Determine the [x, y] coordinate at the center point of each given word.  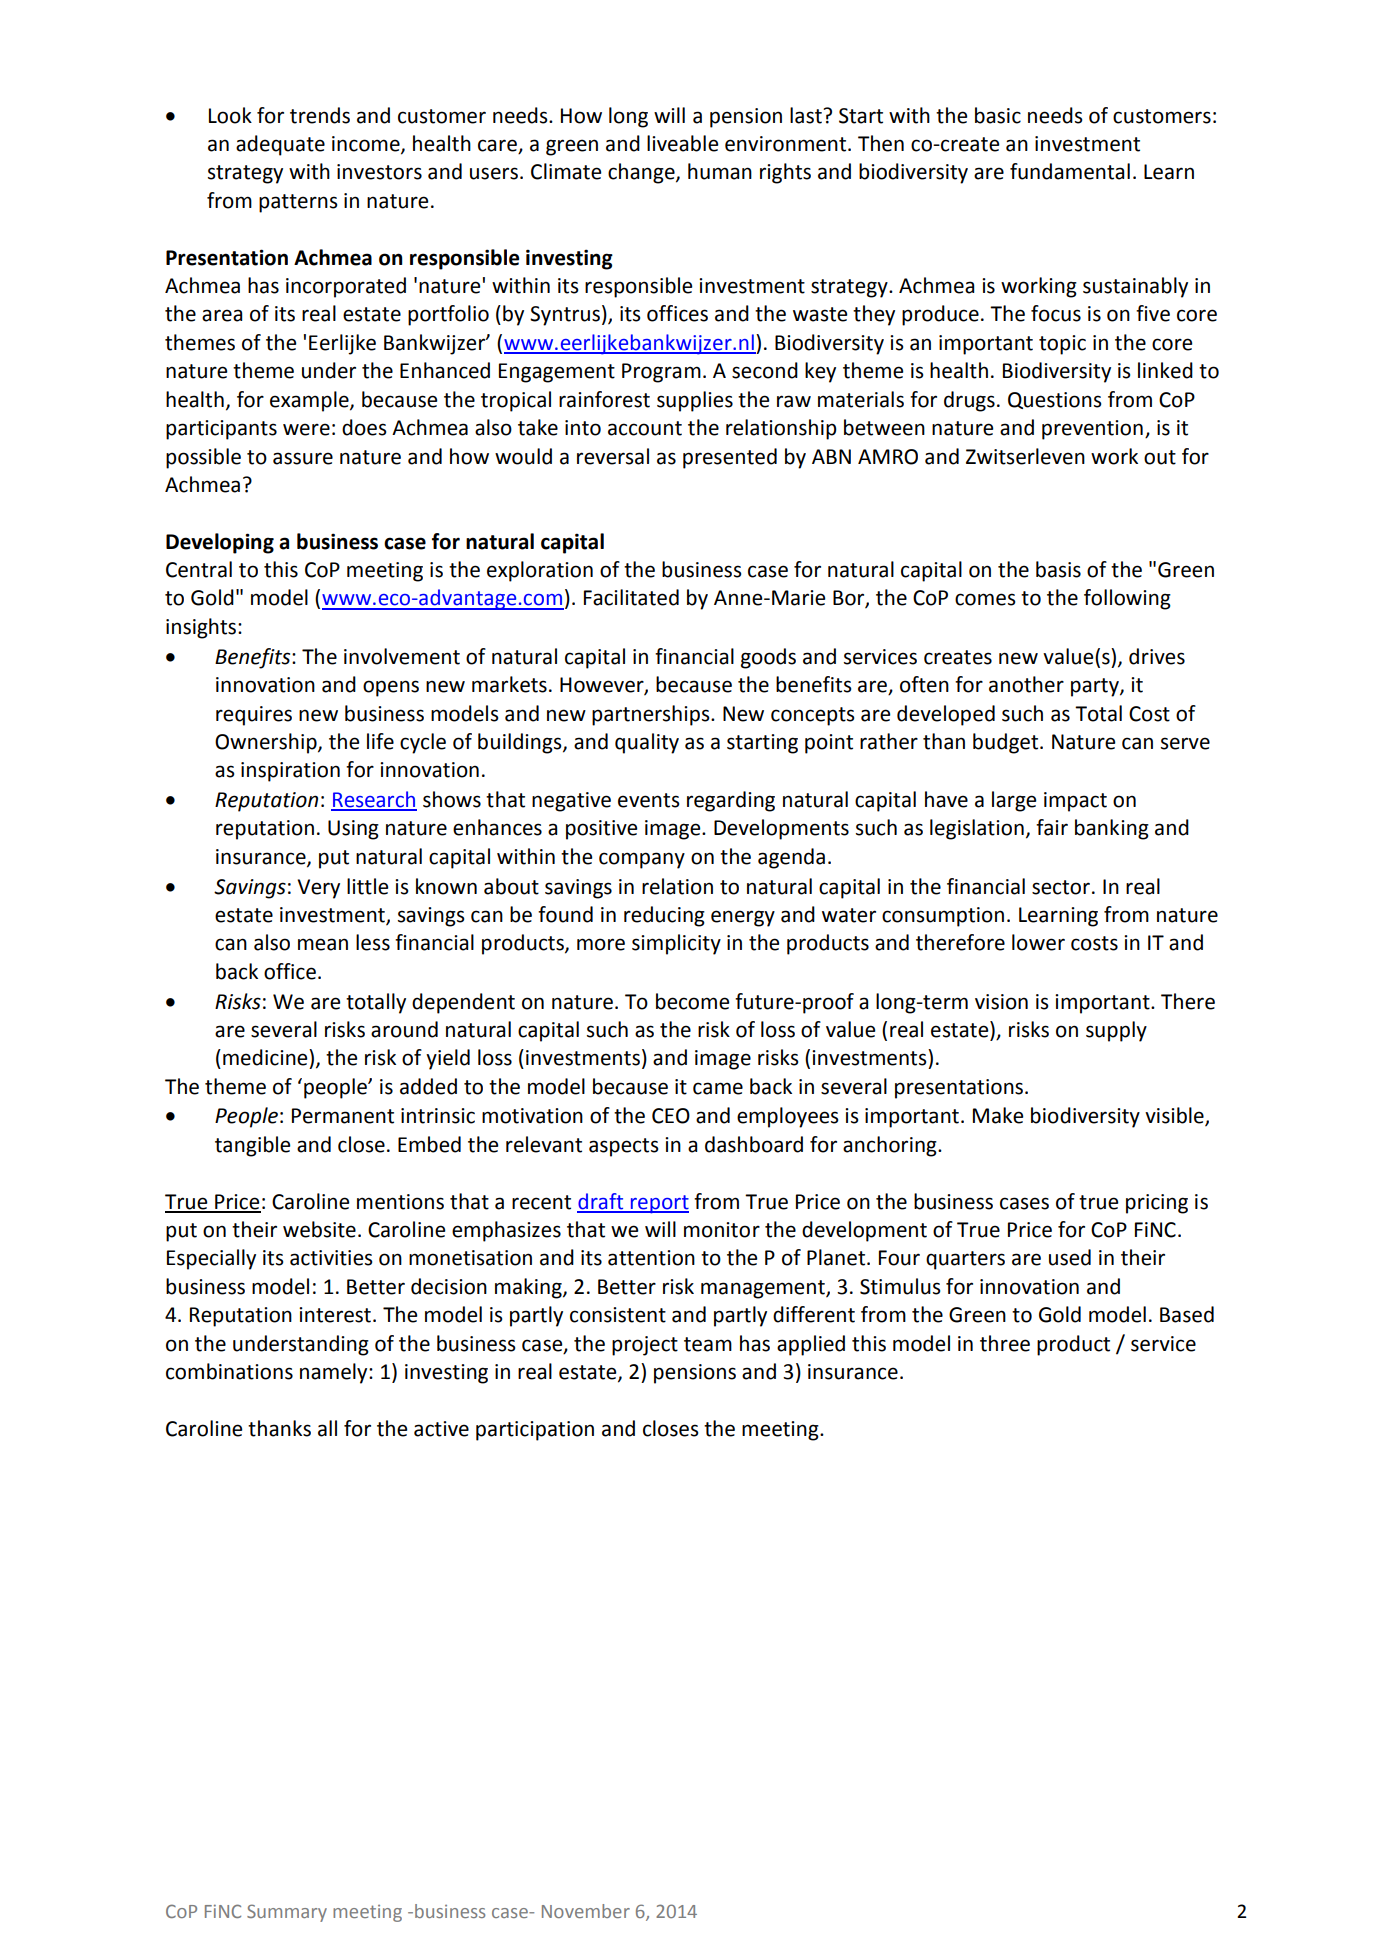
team [708, 1344]
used [1070, 1257]
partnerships [652, 715]
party [1096, 687]
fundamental [1070, 171]
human [720, 171]
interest [335, 1315]
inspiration [290, 772]
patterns [298, 203]
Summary [287, 1913]
